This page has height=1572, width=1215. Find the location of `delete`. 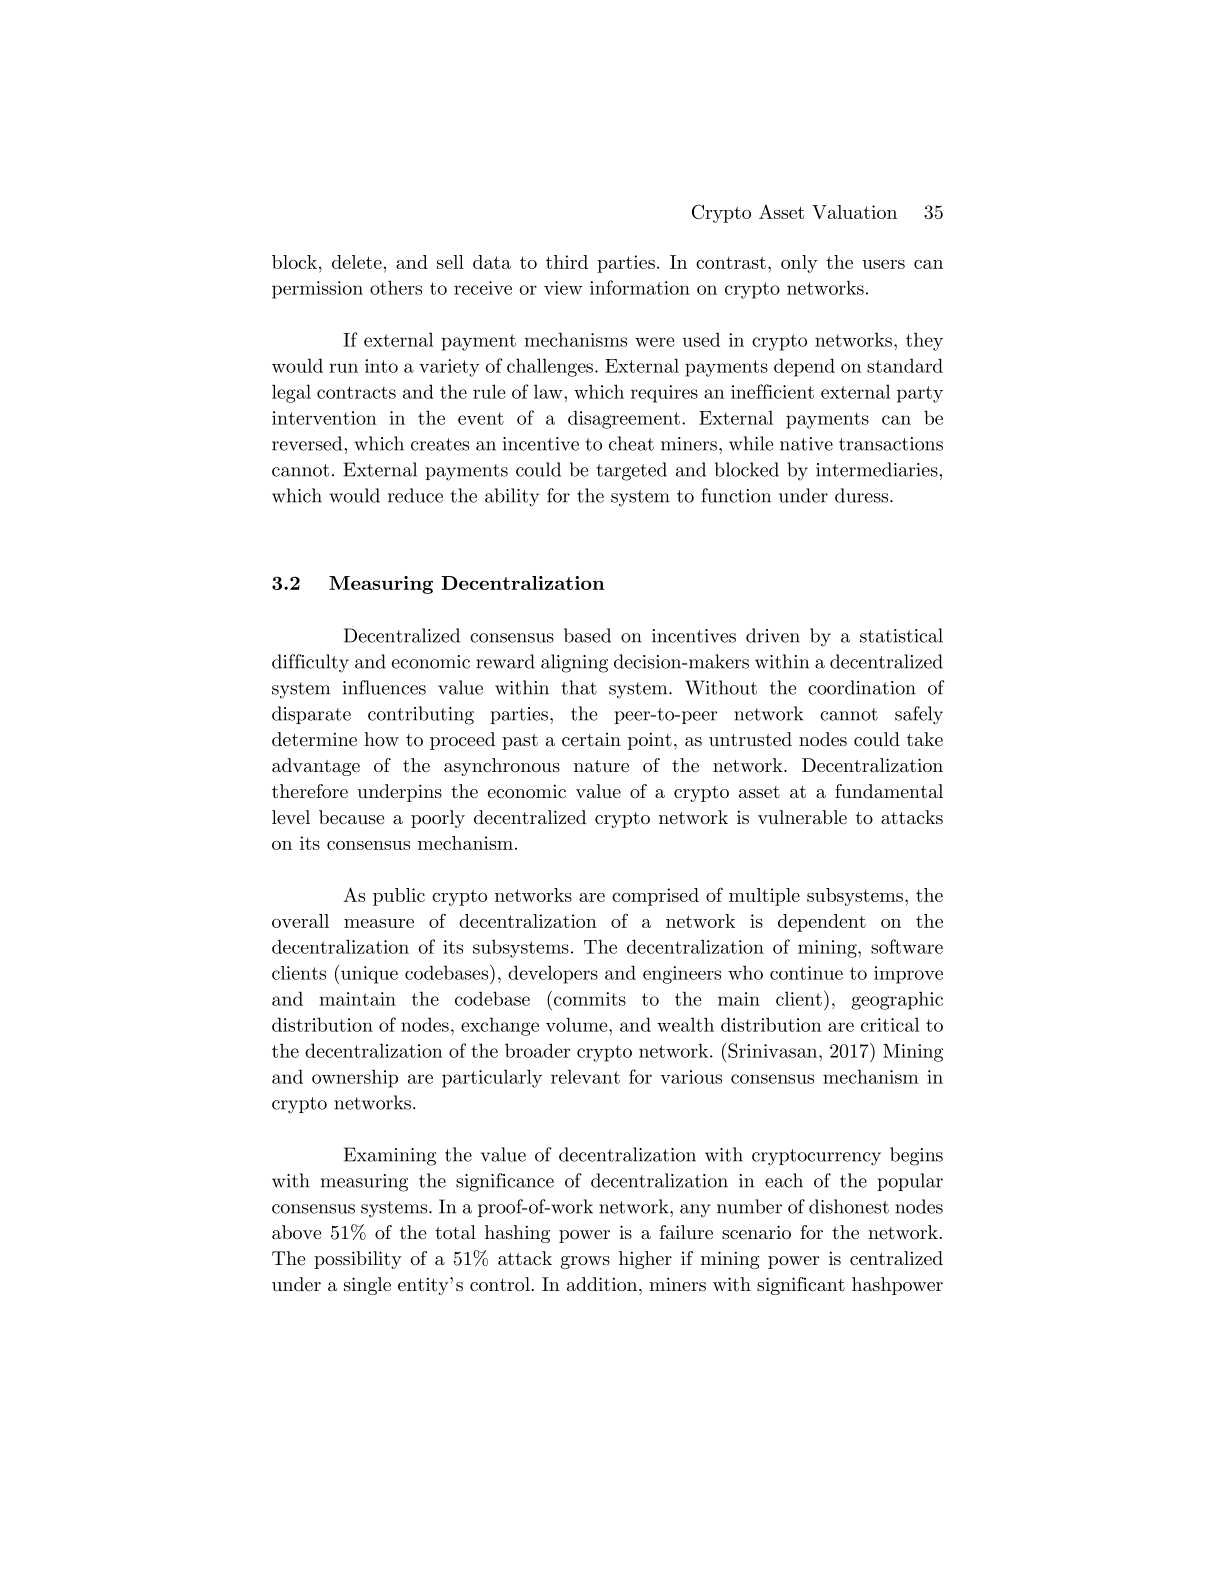

delete is located at coordinates (358, 262).
